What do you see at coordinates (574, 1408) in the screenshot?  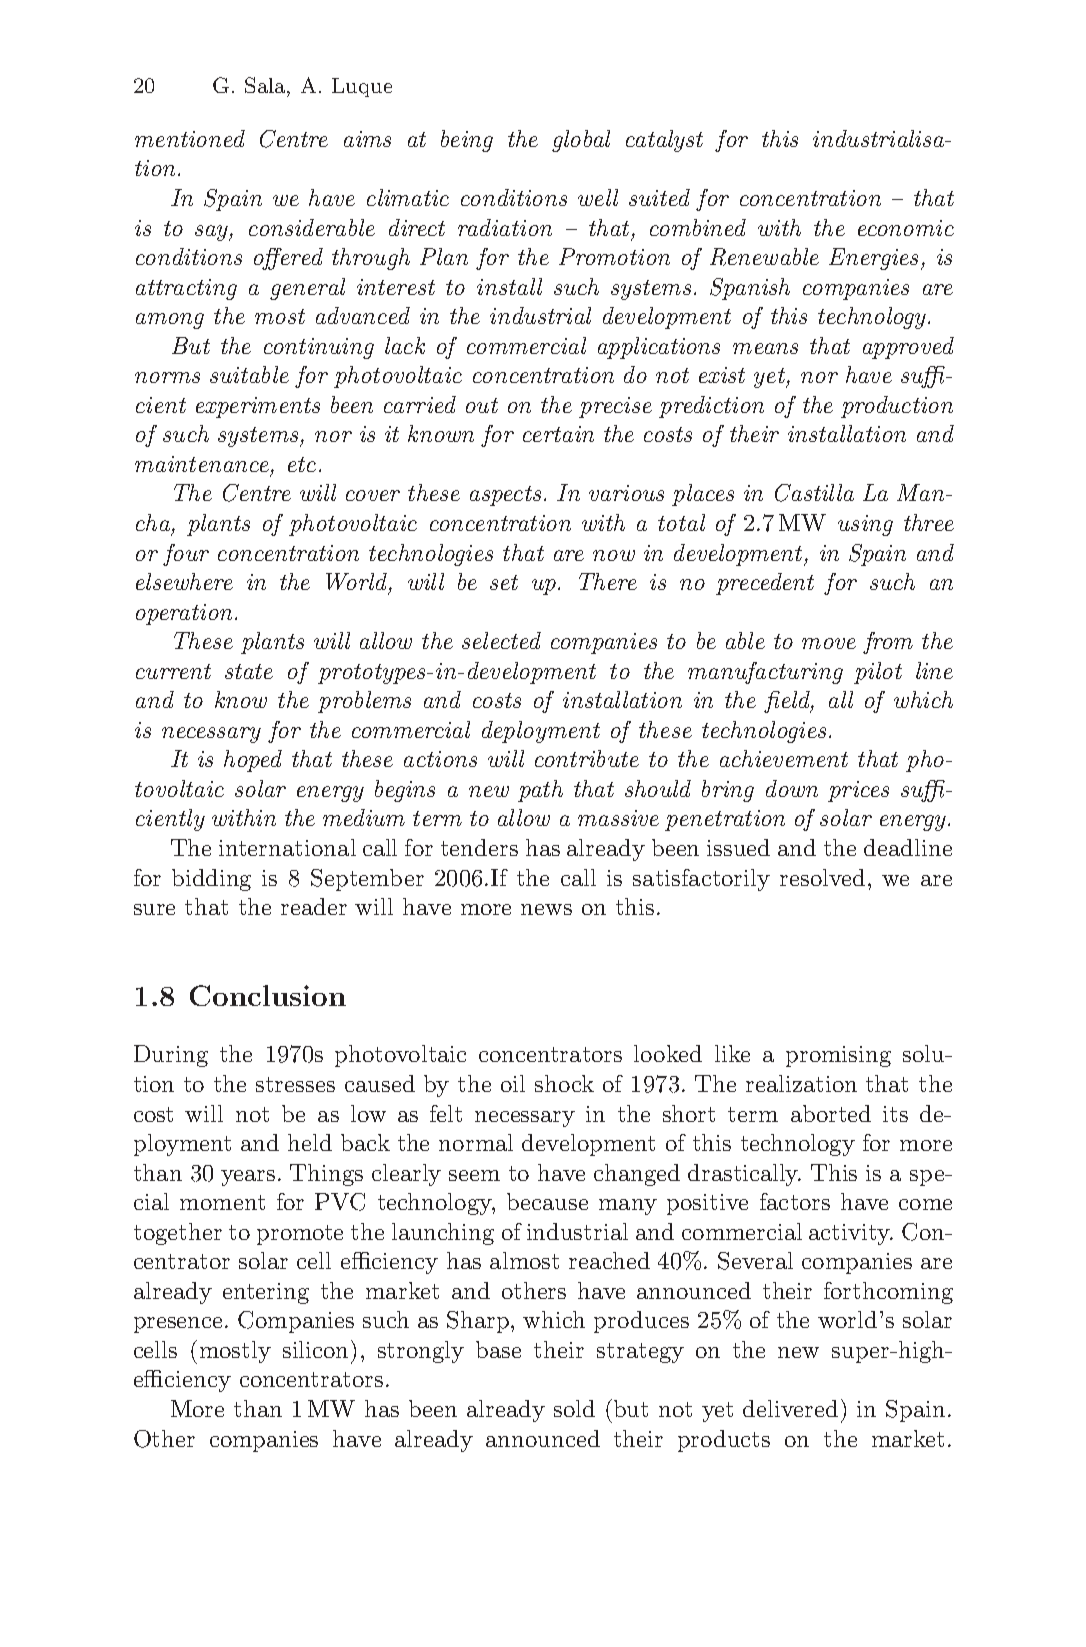 I see `sold` at bounding box center [574, 1408].
